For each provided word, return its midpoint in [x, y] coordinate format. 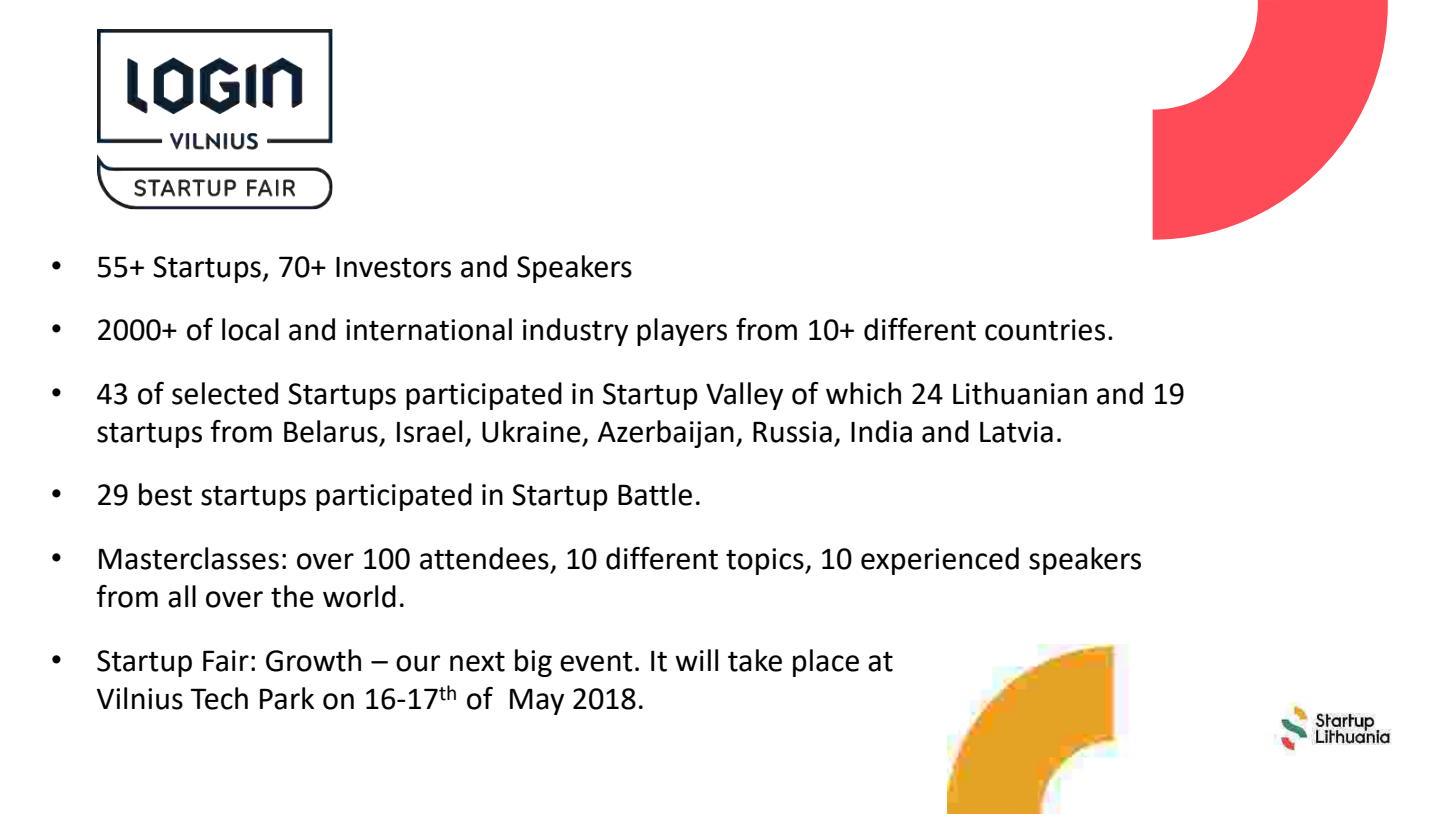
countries [1045, 330]
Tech [219, 698]
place [826, 663]
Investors [393, 267]
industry [575, 332]
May [537, 701]
